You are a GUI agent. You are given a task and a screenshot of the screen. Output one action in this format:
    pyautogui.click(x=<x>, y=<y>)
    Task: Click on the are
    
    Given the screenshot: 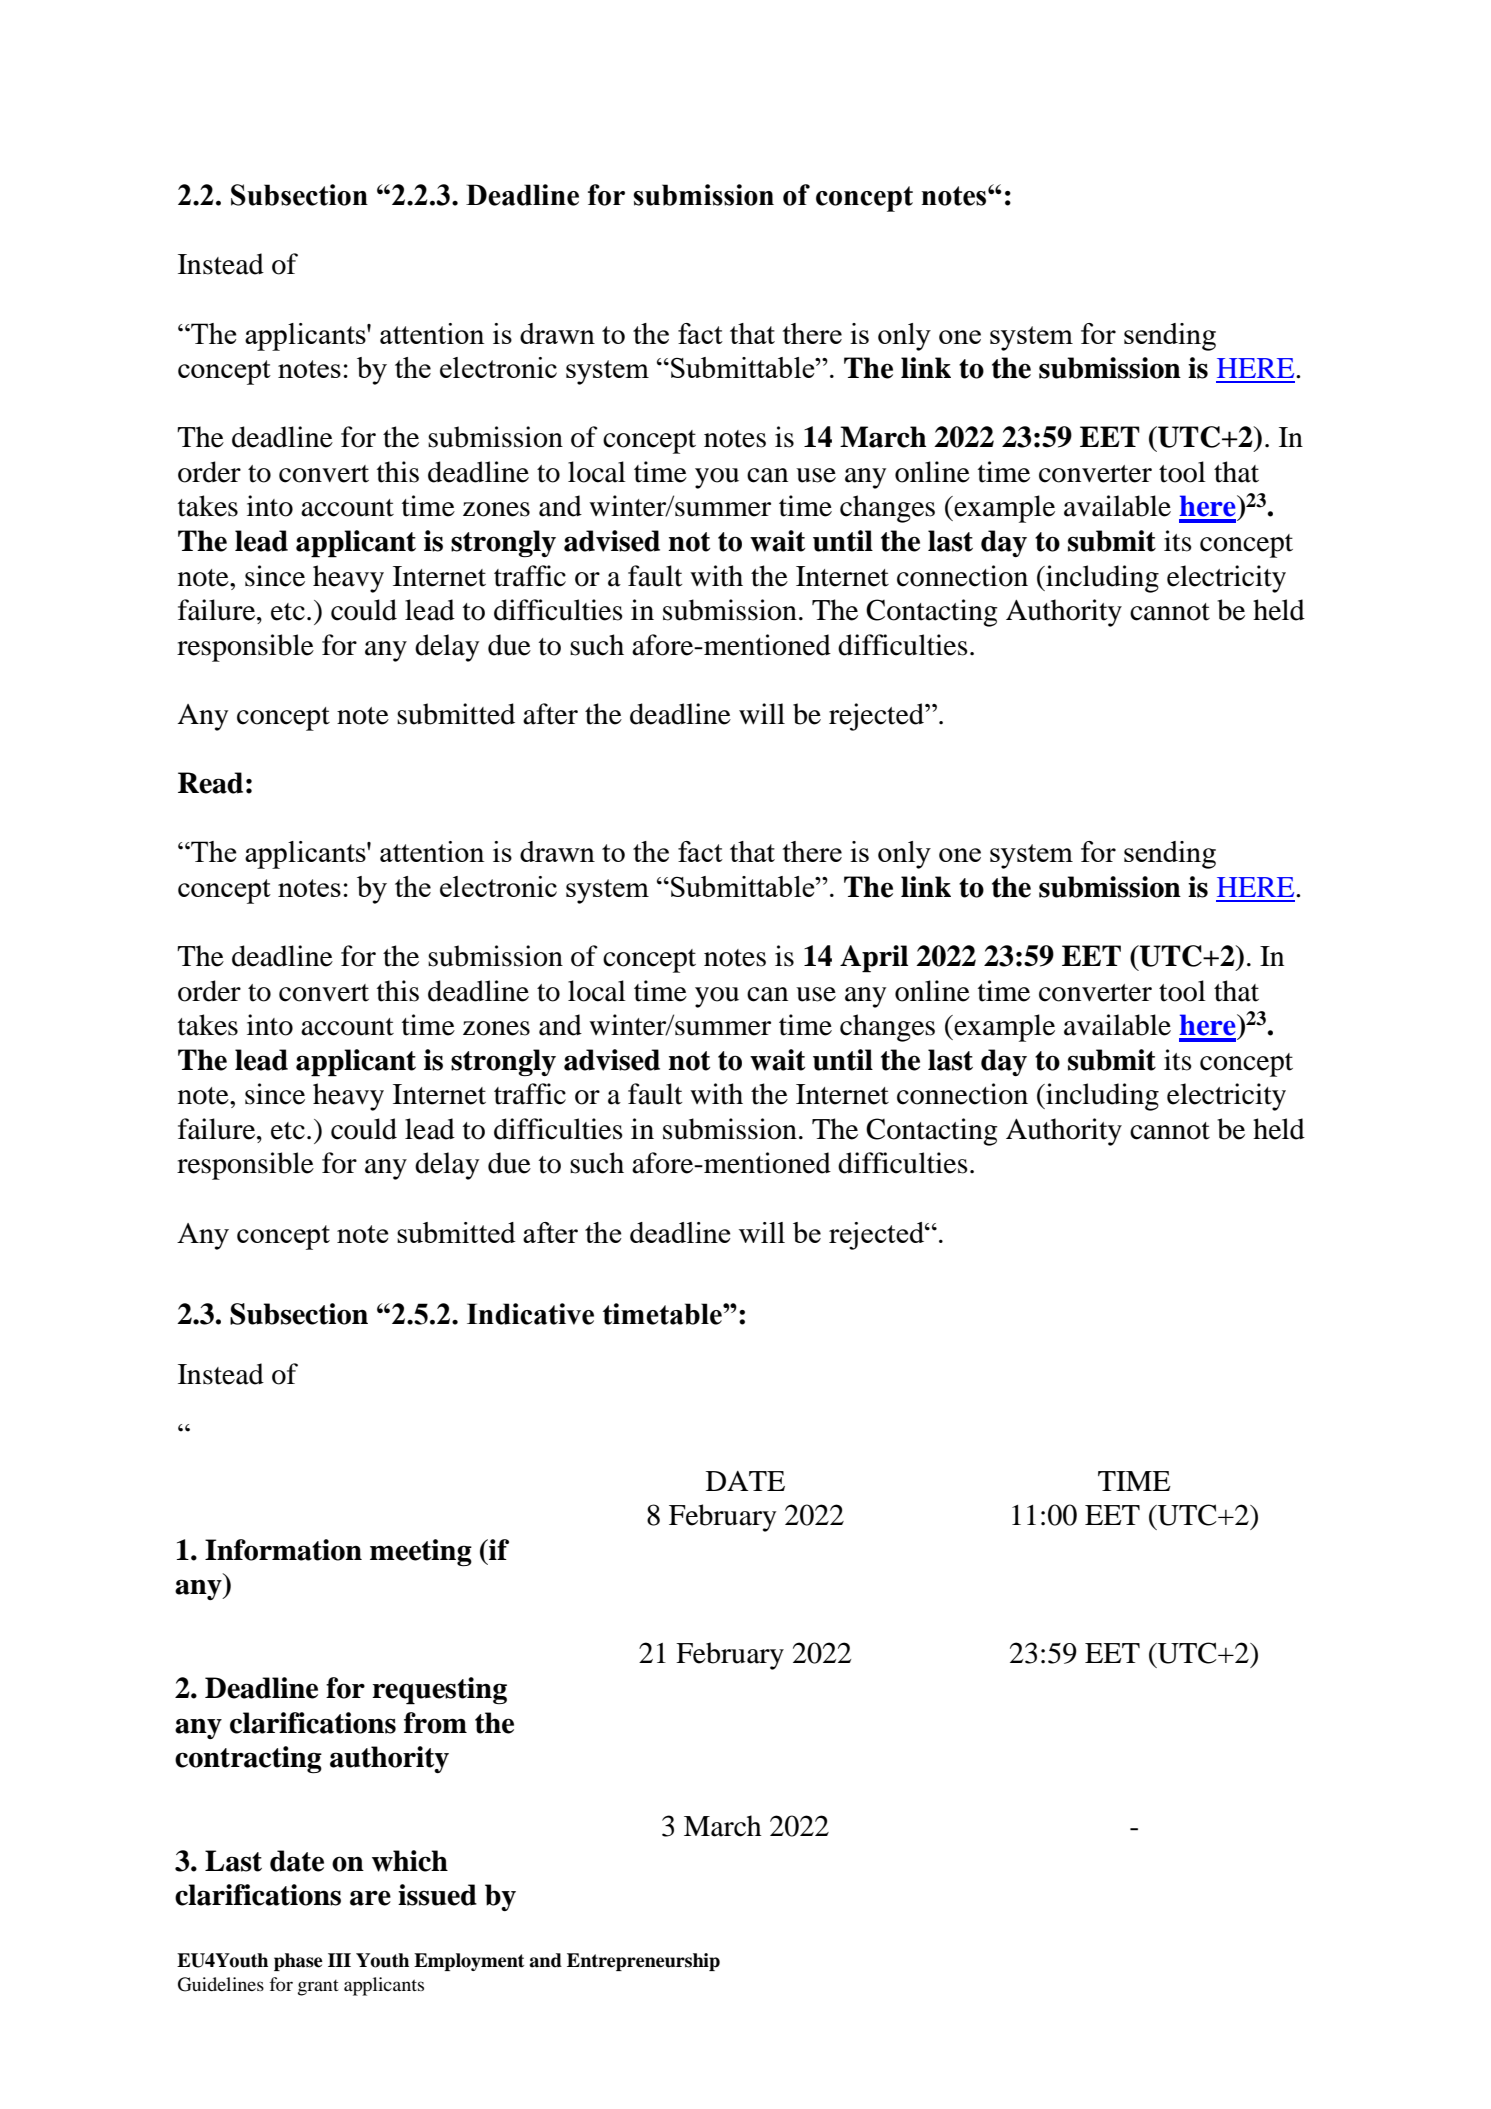 What is the action you would take?
    pyautogui.click(x=370, y=1898)
